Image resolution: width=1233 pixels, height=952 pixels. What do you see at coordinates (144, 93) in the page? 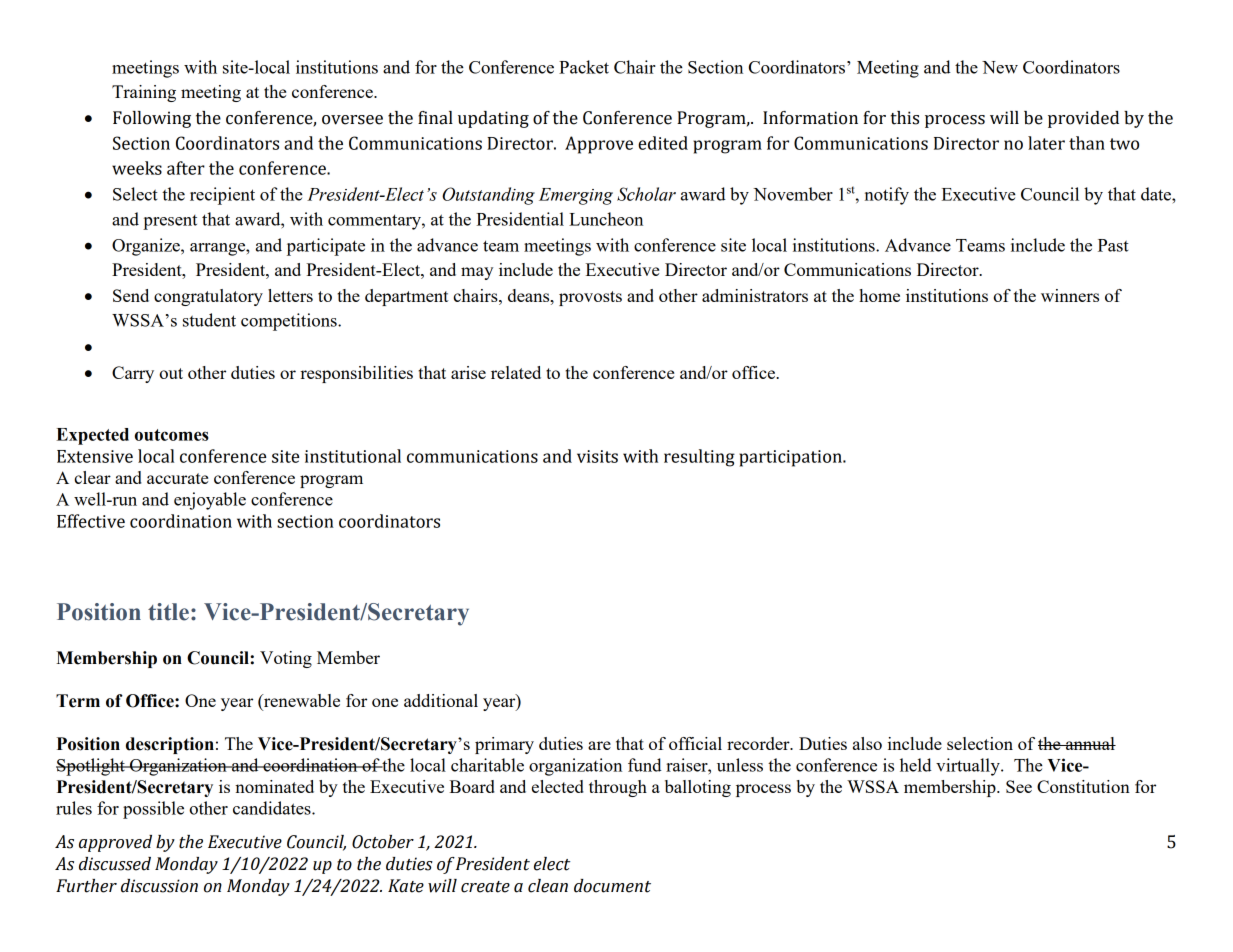
I see `Training` at bounding box center [144, 93].
